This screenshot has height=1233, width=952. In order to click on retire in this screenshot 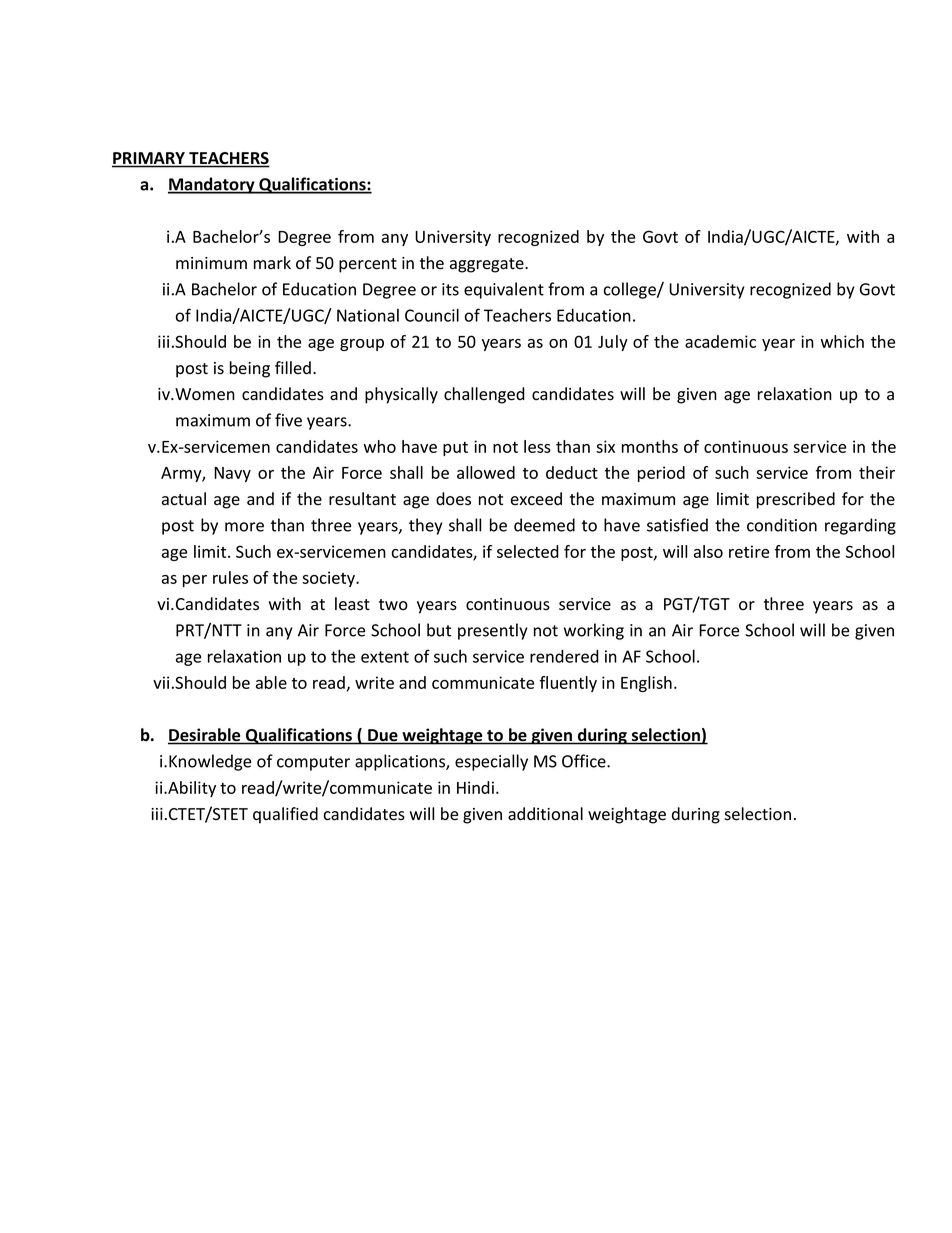, I will do `click(749, 551)`.
